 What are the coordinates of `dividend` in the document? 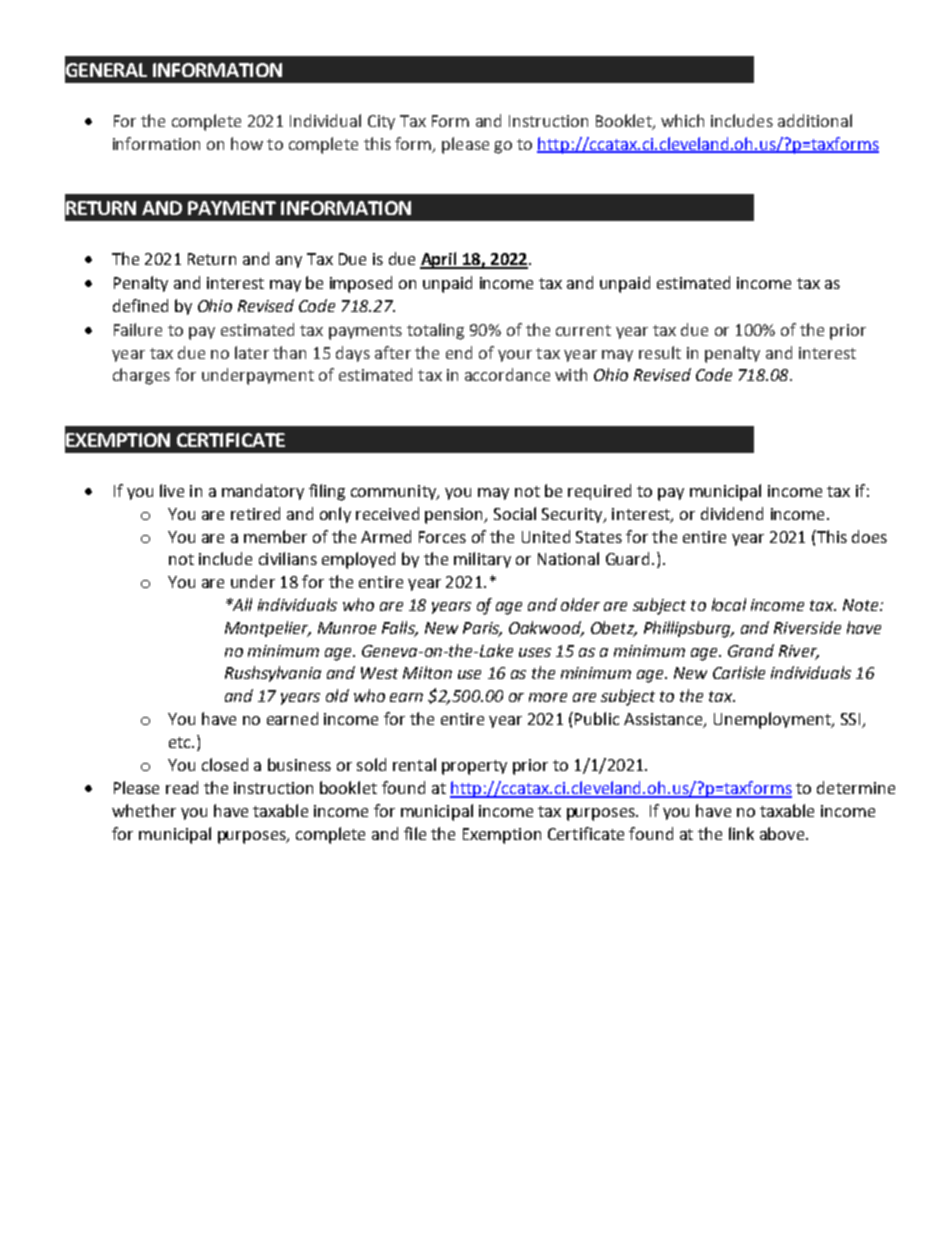 It's located at (732, 513).
